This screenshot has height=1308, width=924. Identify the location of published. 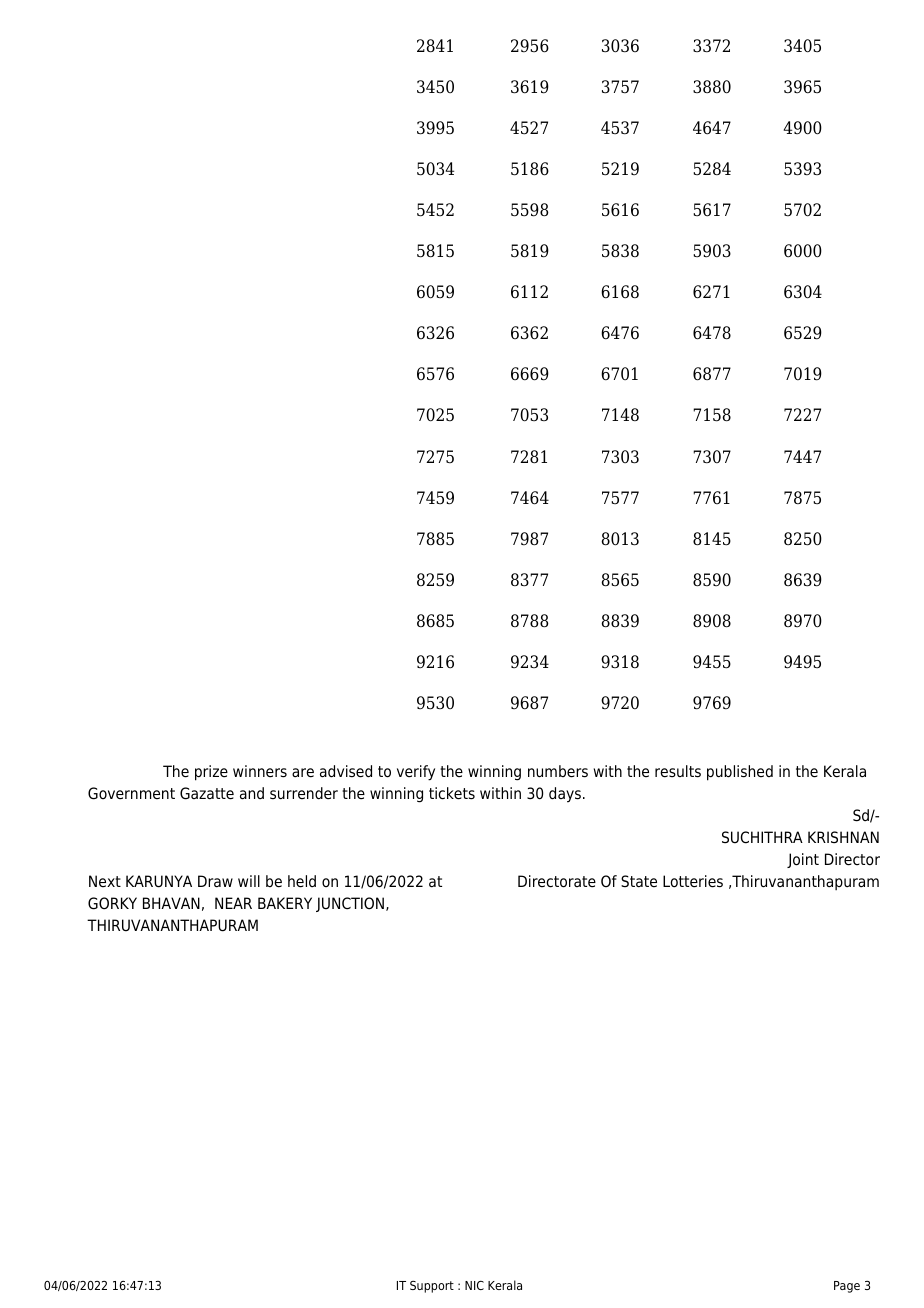
(740, 773).
